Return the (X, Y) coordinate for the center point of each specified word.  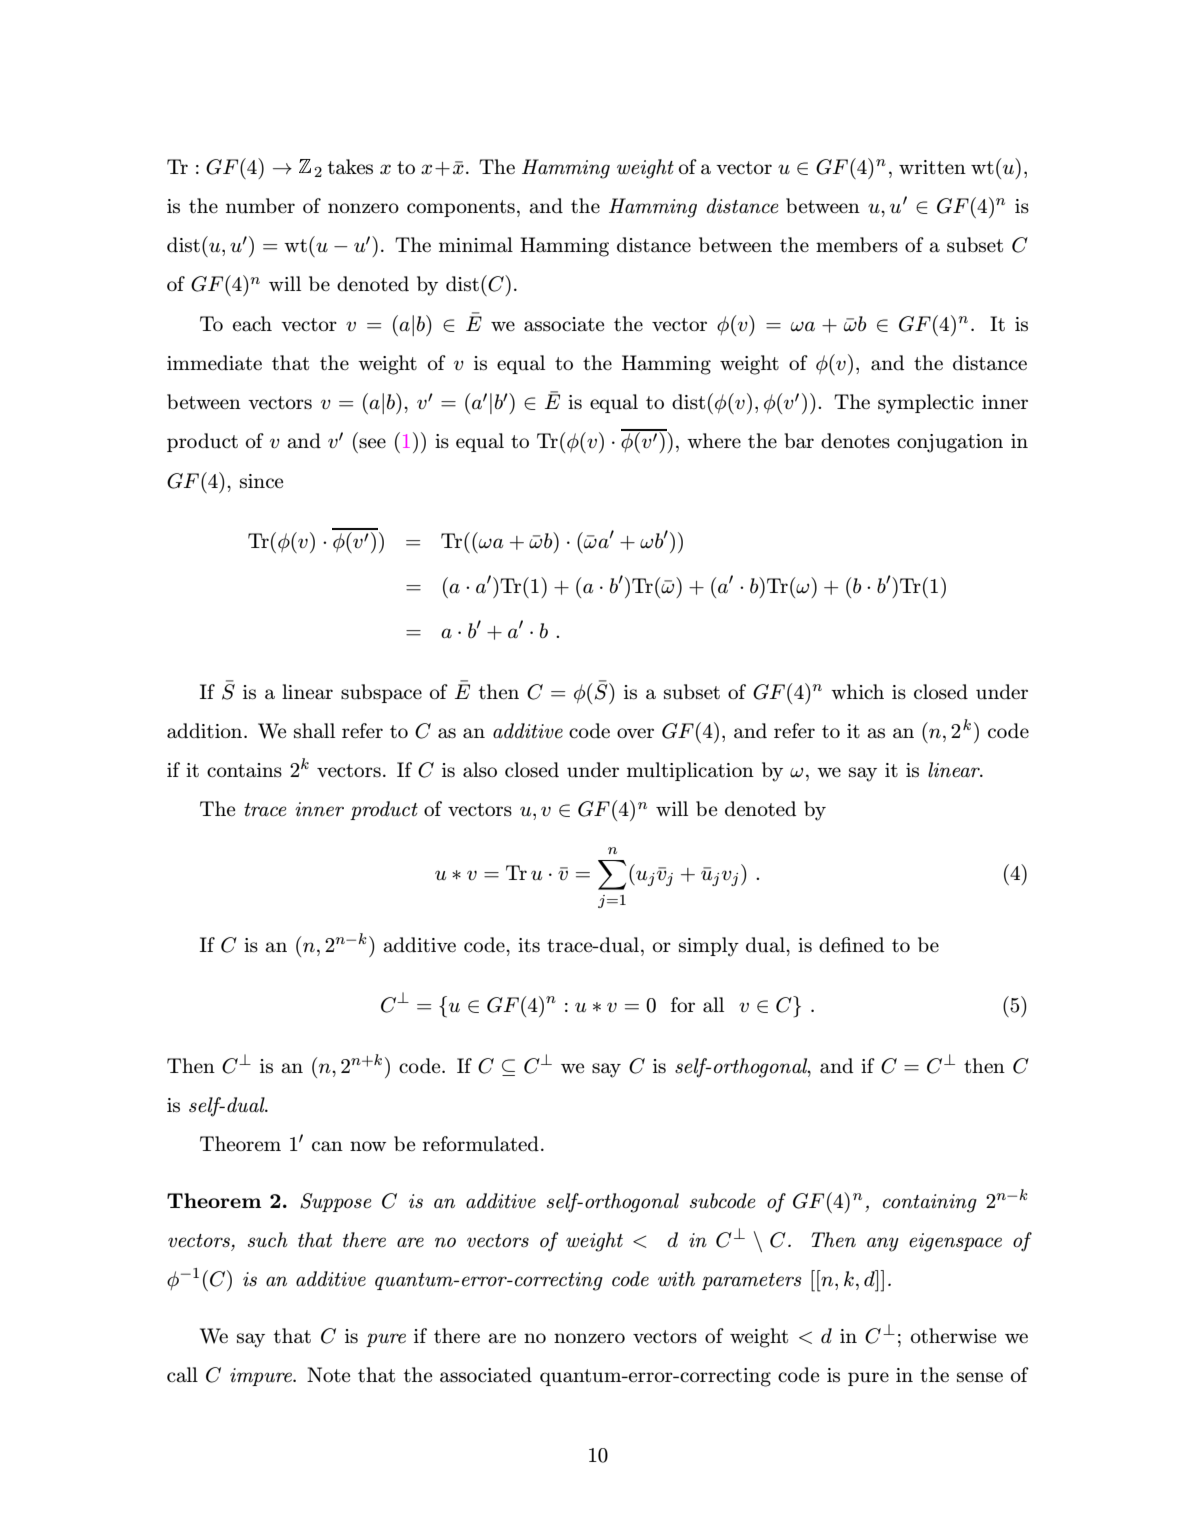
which (857, 692)
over (635, 733)
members (857, 244)
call (182, 1375)
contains (244, 770)
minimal (476, 245)
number (260, 206)
